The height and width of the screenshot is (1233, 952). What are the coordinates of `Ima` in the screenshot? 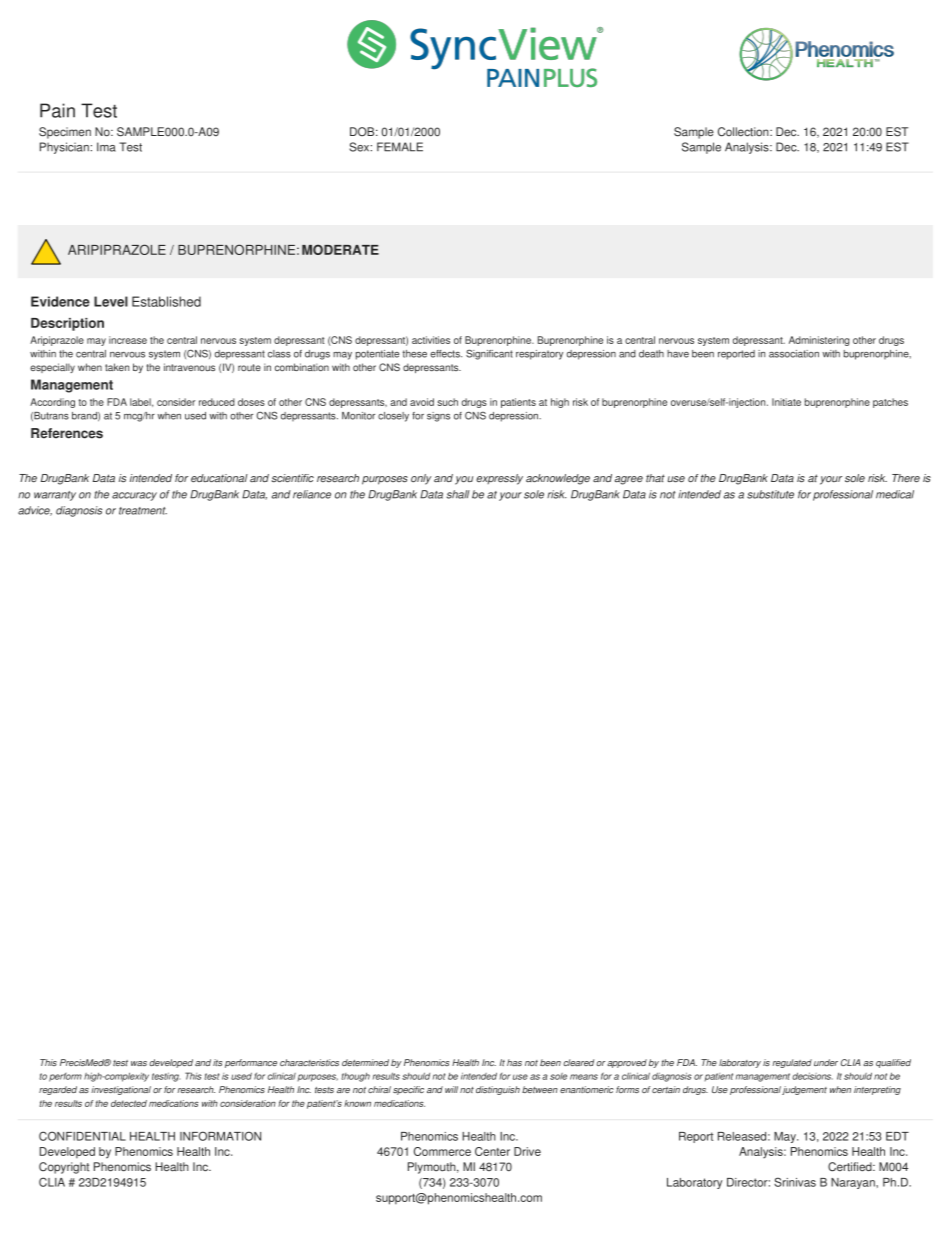 It's located at (106, 147).
